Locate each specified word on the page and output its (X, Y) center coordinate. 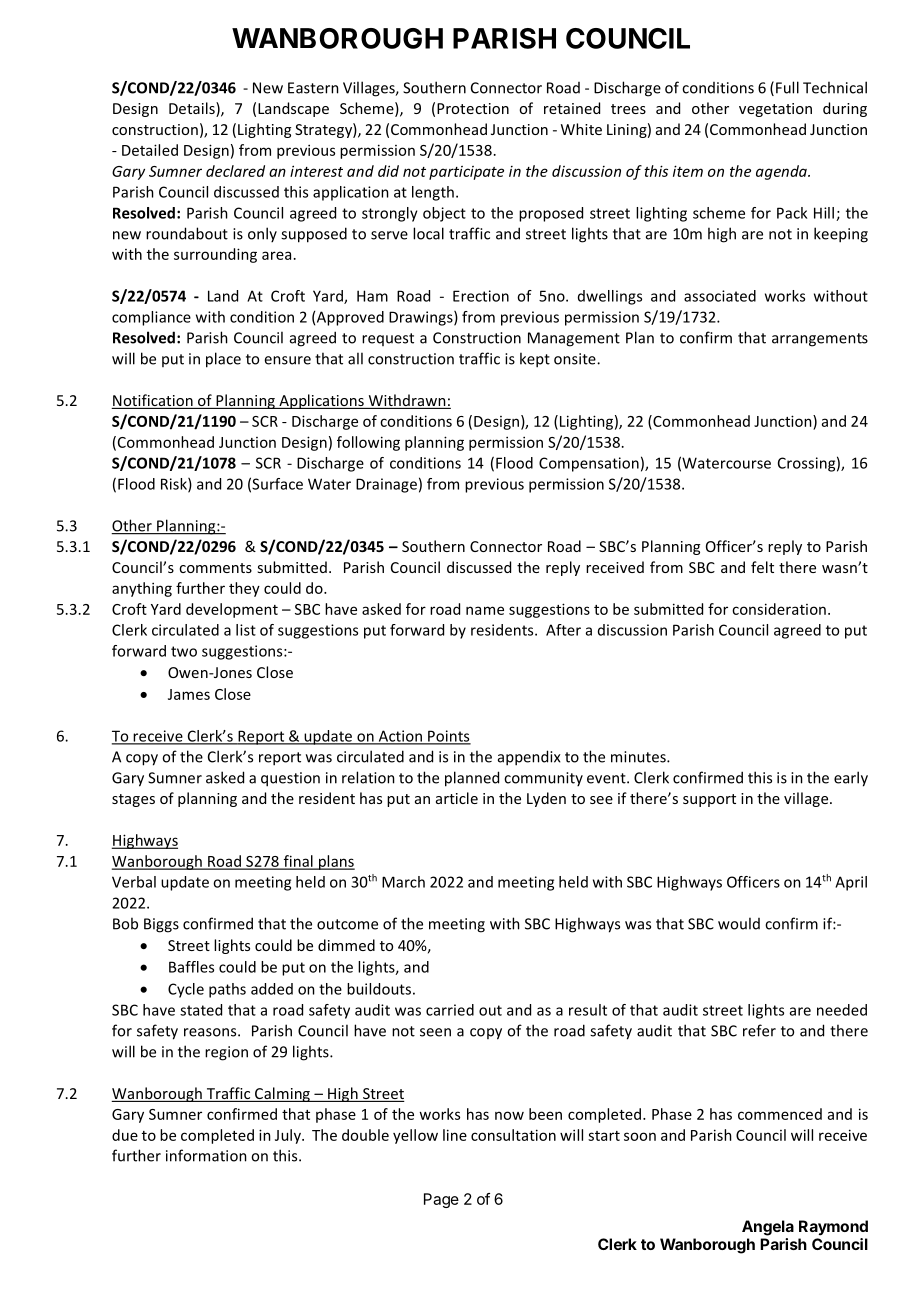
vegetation (775, 110)
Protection (473, 108)
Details (193, 109)
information (206, 1155)
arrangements (820, 340)
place (223, 360)
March (403, 882)
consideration (779, 609)
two (184, 651)
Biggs (161, 925)
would (739, 923)
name (485, 610)
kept (535, 360)
